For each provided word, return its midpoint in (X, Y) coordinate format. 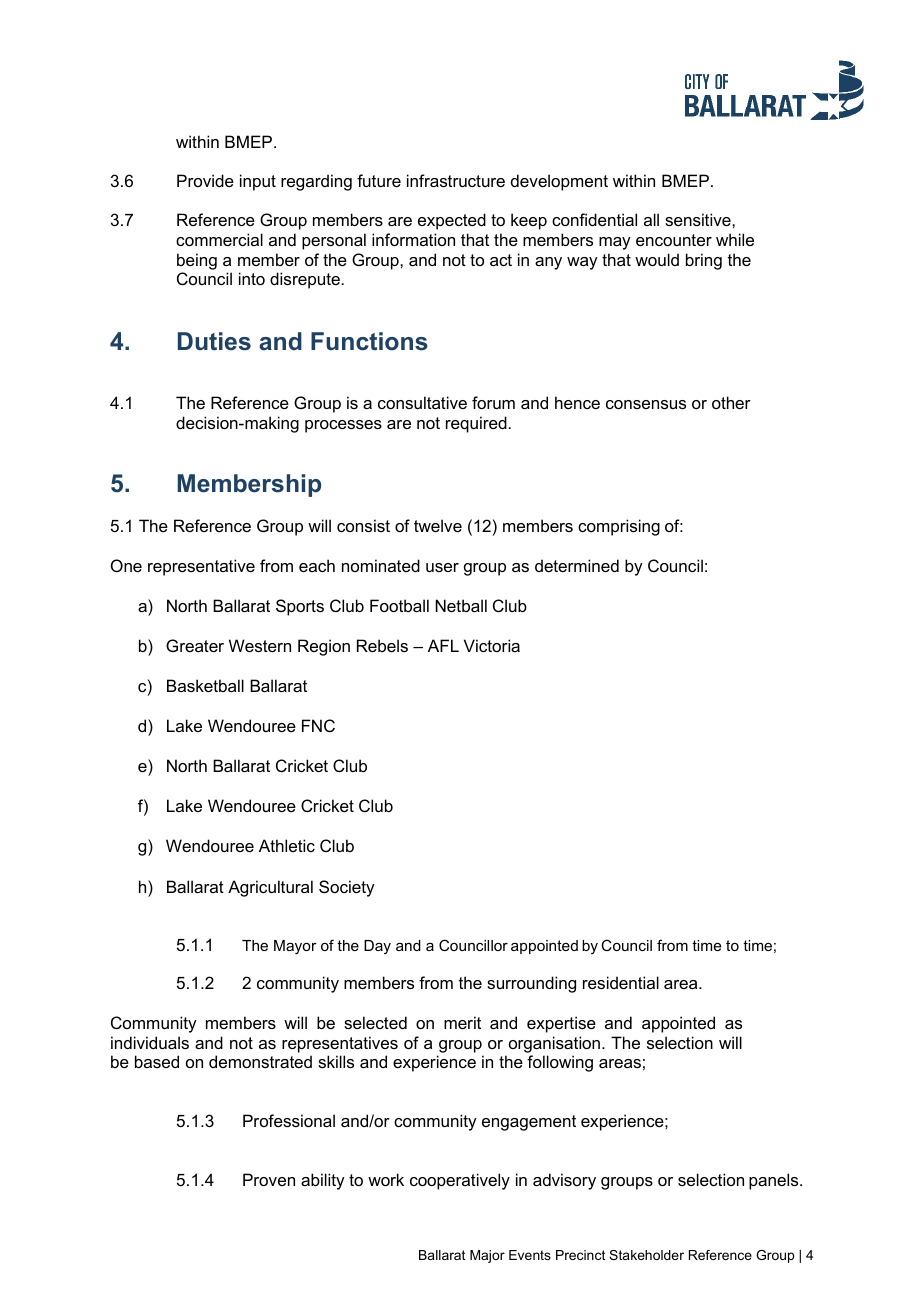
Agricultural (270, 888)
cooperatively (460, 1181)
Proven (269, 1179)
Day (377, 947)
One (126, 565)
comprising (619, 527)
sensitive (699, 219)
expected (452, 221)
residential (621, 982)
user (442, 567)
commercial (219, 239)
